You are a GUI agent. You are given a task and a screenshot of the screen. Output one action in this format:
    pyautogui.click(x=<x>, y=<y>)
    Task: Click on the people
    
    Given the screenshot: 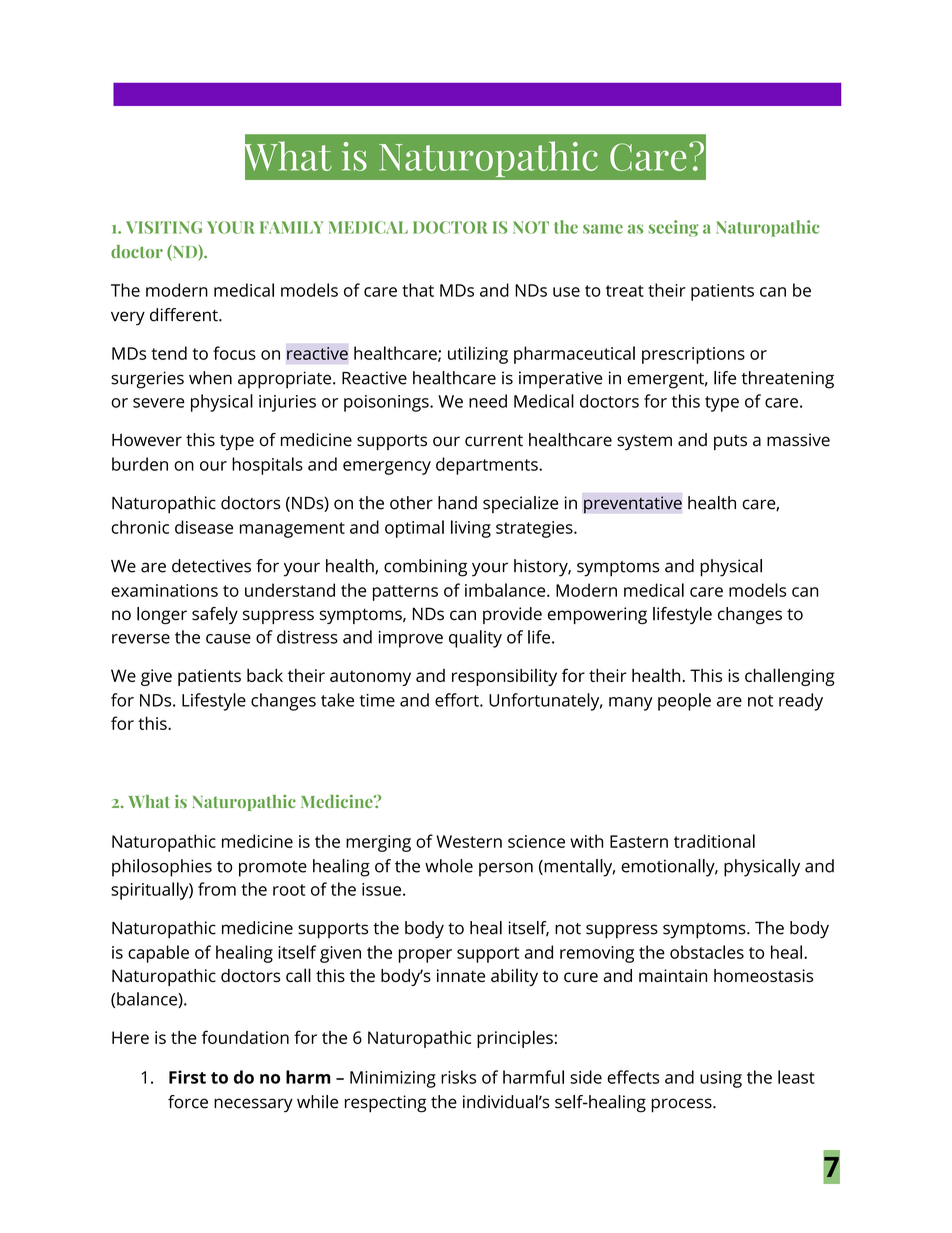 What is the action you would take?
    pyautogui.click(x=684, y=702)
